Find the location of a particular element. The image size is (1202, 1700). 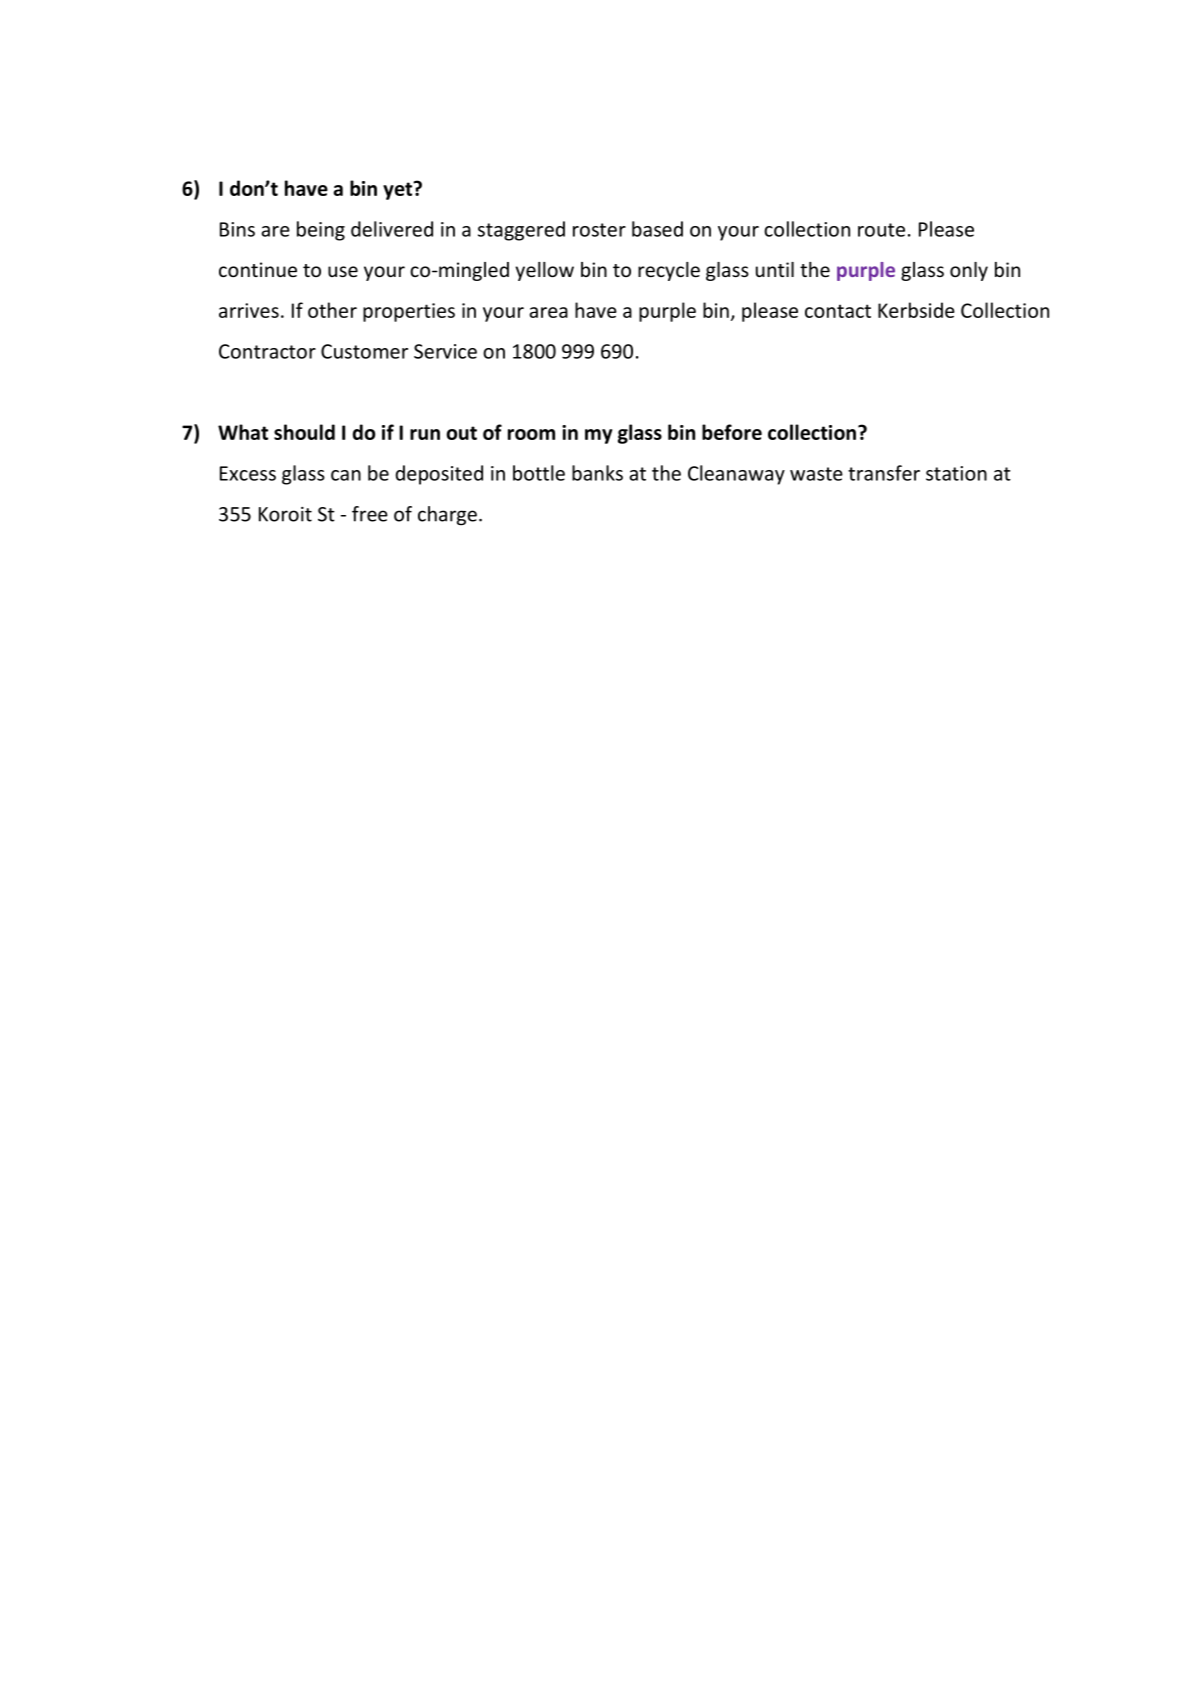

transfer is located at coordinates (884, 473).
